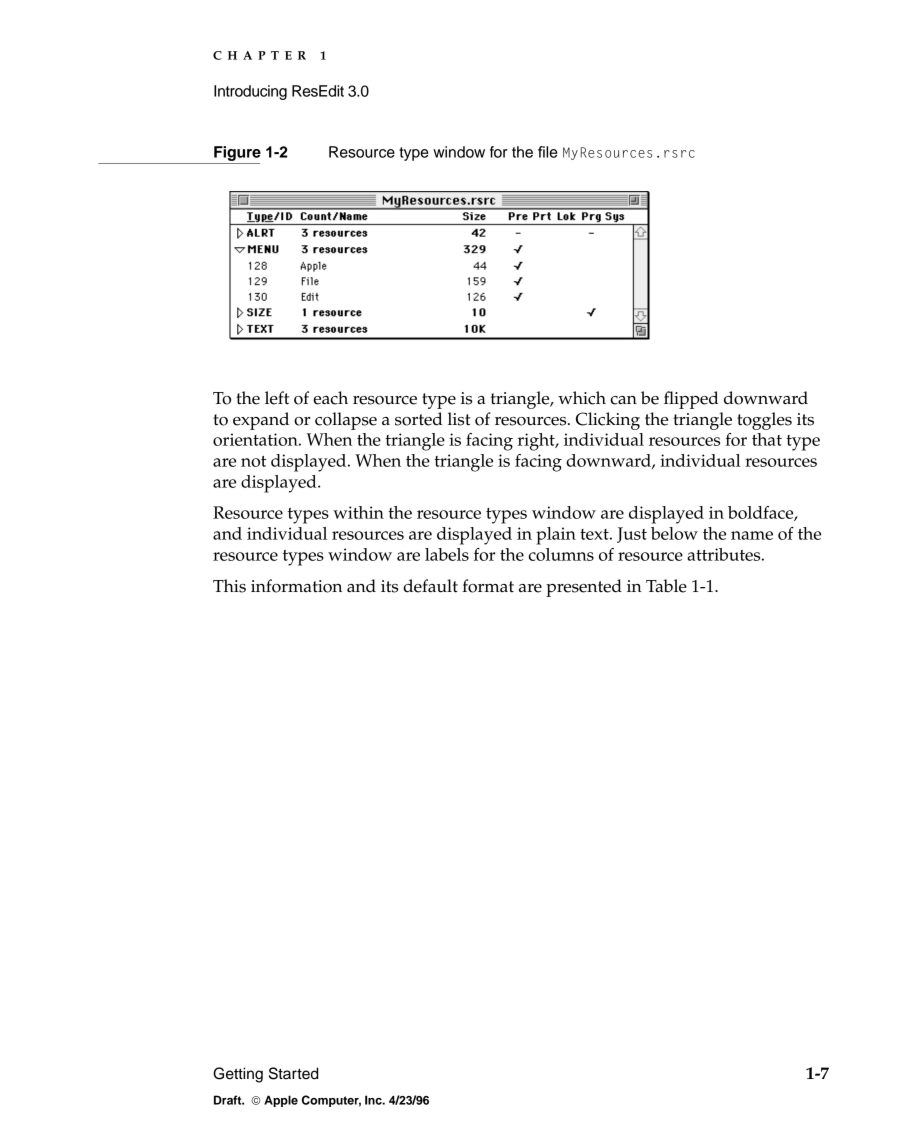 The image size is (924, 1143). What do you see at coordinates (666, 586) in the screenshot?
I see `Table` at bounding box center [666, 586].
